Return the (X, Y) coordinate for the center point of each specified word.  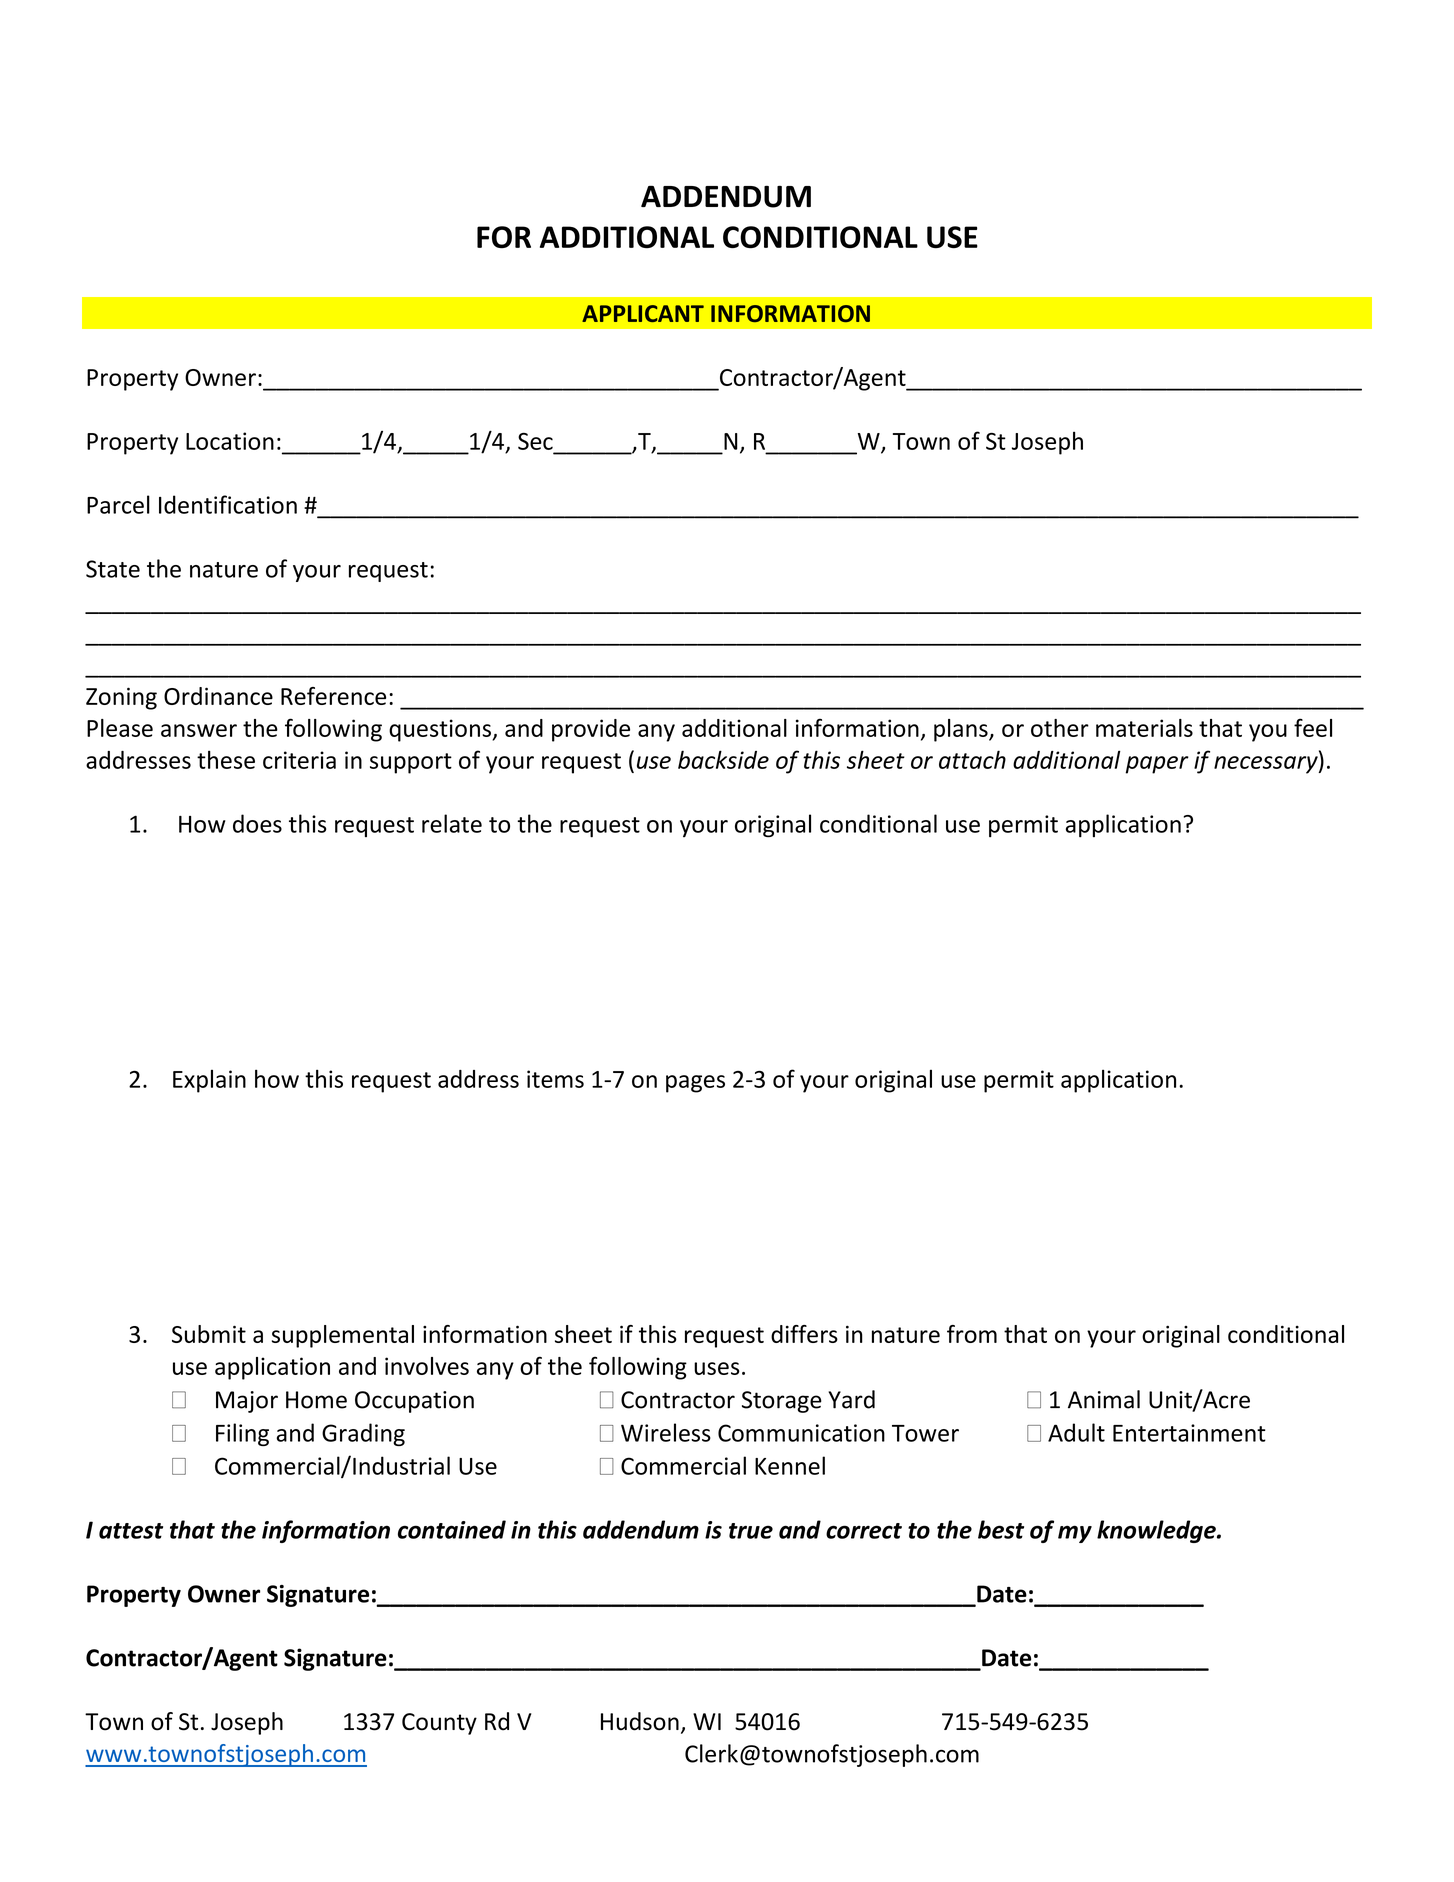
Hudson (640, 1721)
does (257, 823)
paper (1157, 765)
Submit (209, 1334)
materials (1144, 728)
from (972, 1334)
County (439, 1724)
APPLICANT (643, 313)
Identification (228, 504)
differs (804, 1334)
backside (723, 759)
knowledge (1157, 1531)
